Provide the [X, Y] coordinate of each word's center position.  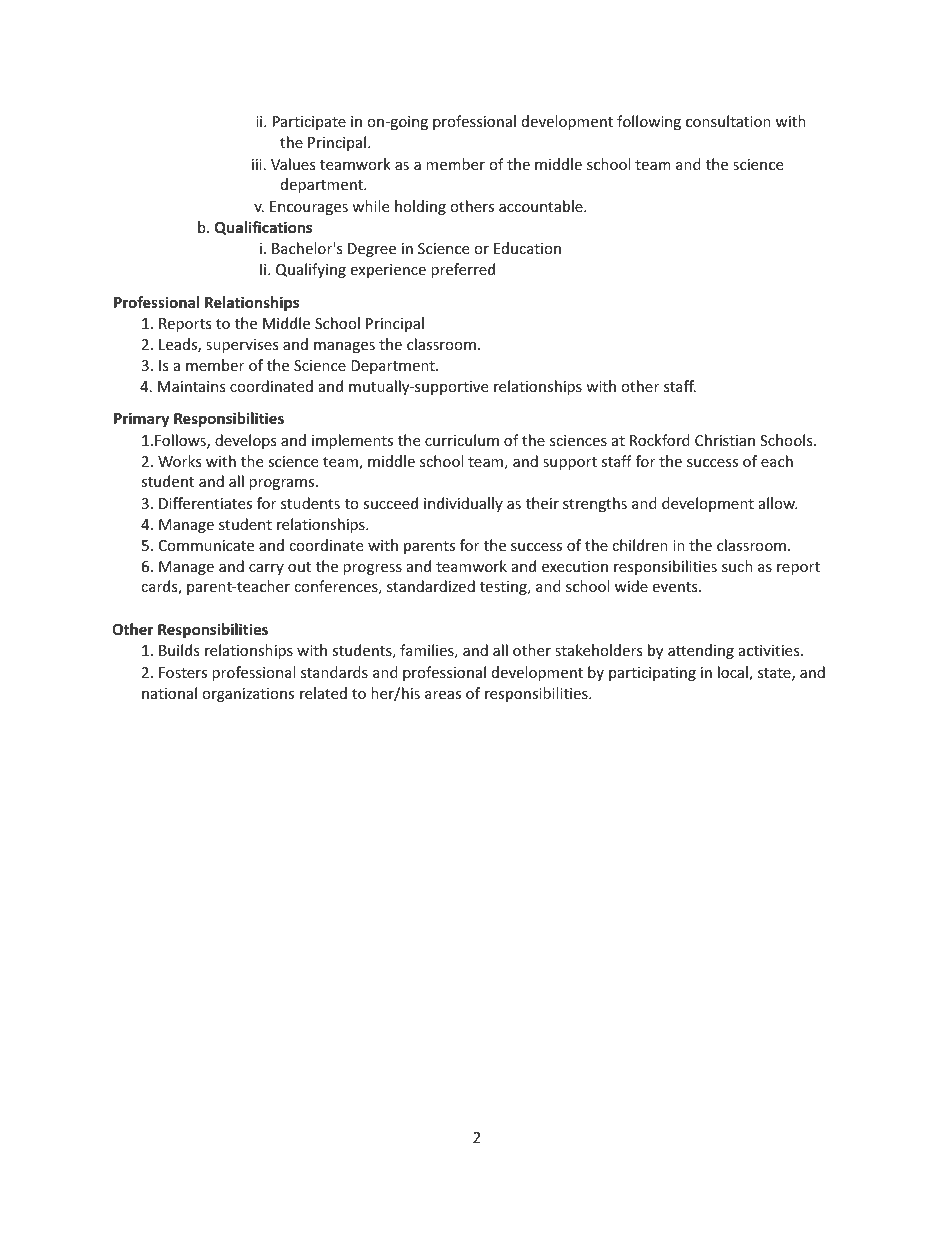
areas [443, 695]
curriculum [462, 440]
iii [257, 164]
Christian [725, 440]
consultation [728, 121]
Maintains [192, 386]
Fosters [183, 672]
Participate [309, 123]
